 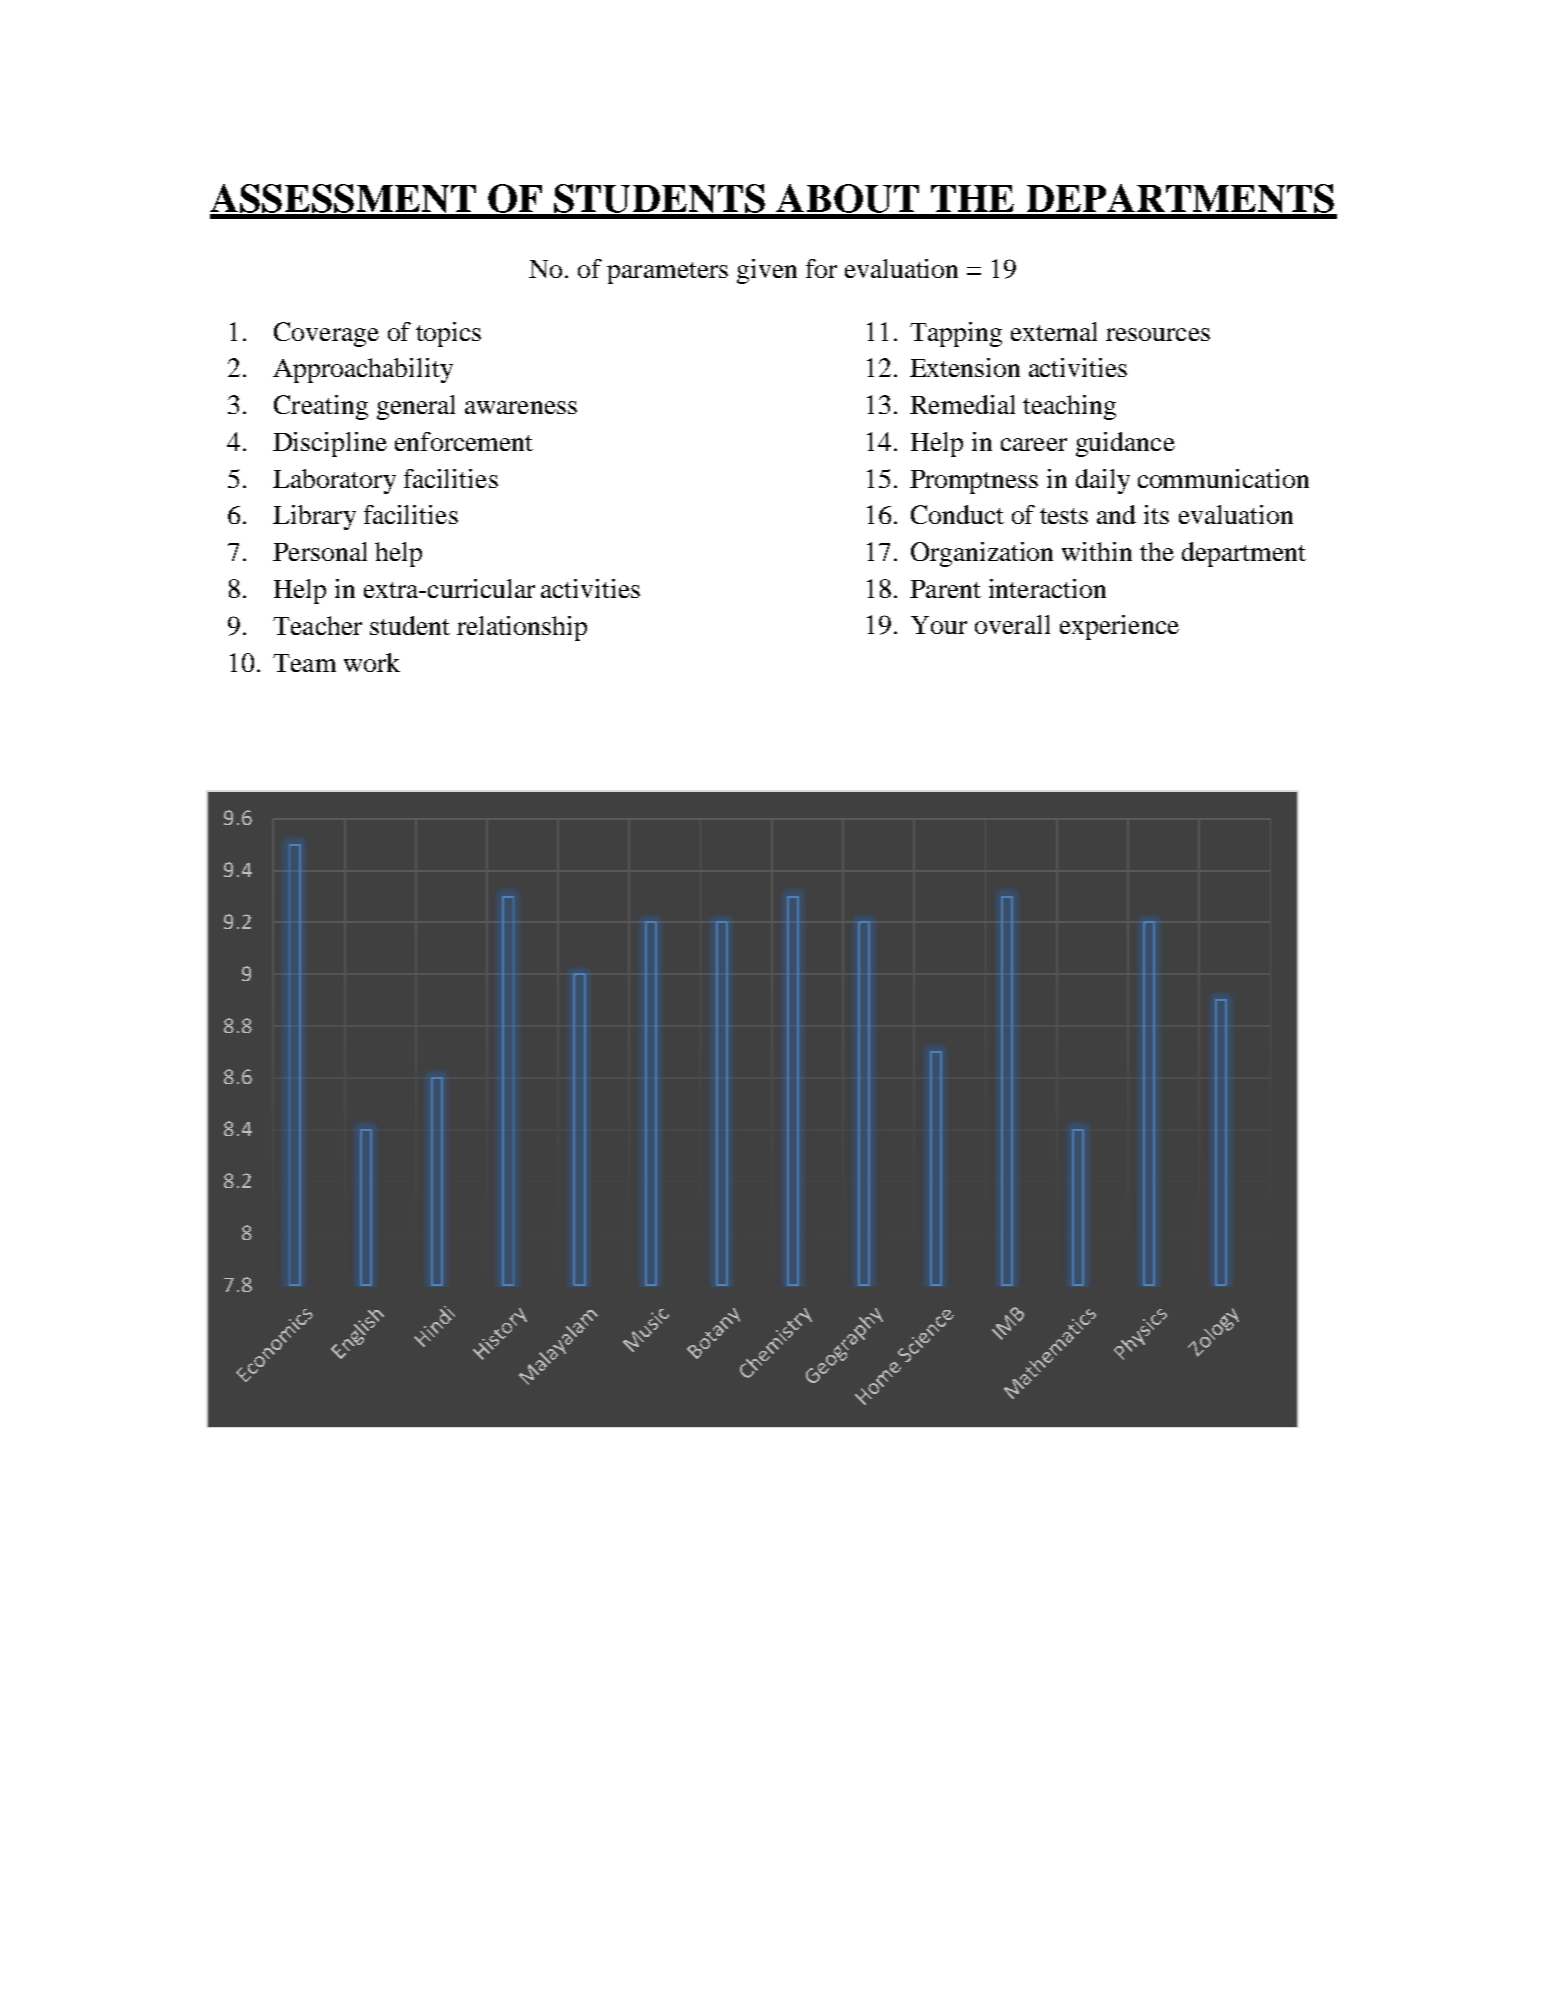 What do you see at coordinates (767, 271) in the image?
I see `given` at bounding box center [767, 271].
